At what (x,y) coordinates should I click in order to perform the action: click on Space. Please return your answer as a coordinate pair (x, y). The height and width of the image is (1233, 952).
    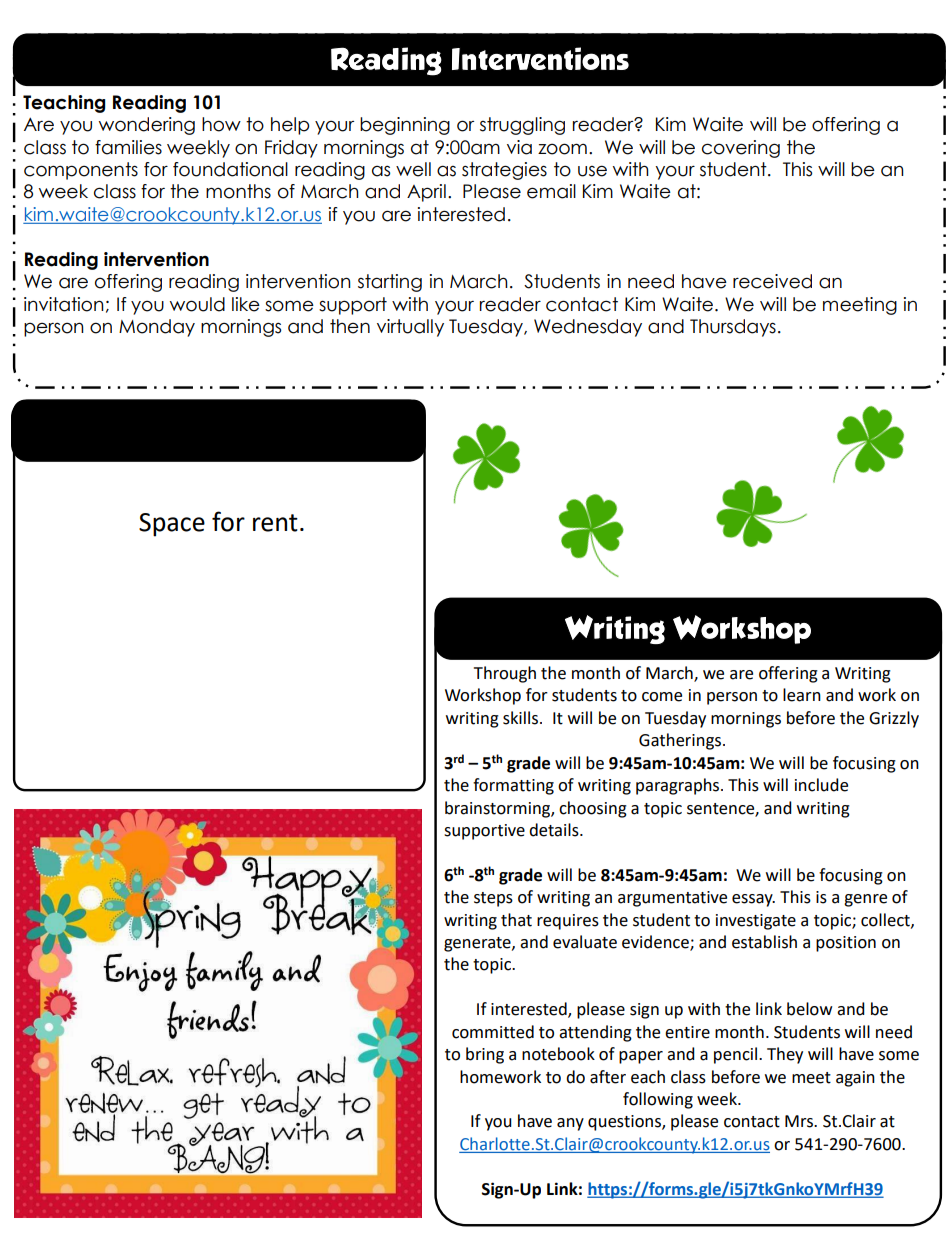
    Looking at the image, I should click on (172, 525).
